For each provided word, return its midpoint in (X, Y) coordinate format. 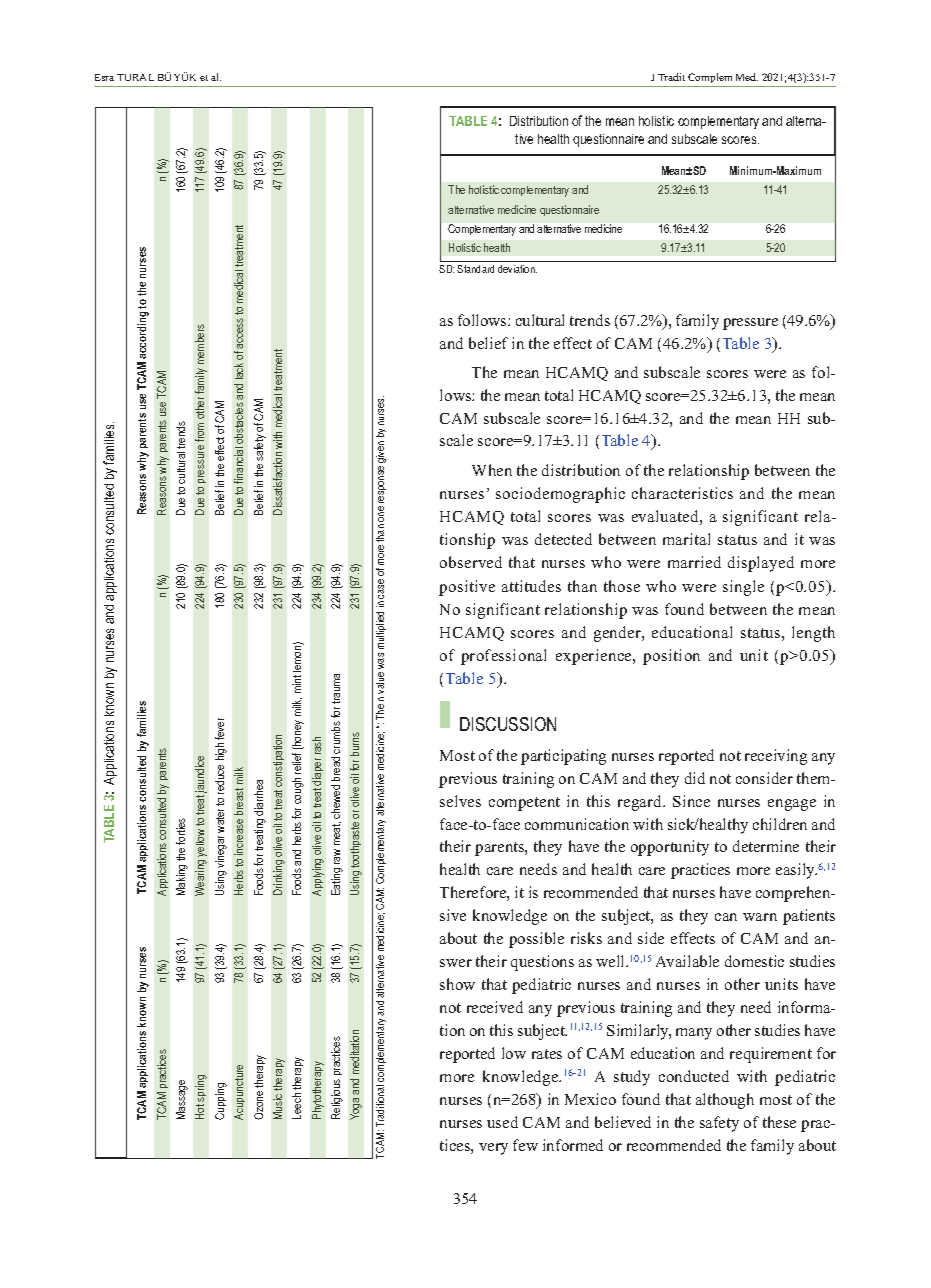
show (457, 984)
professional (503, 657)
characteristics (682, 493)
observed (471, 562)
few (525, 1145)
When (492, 470)
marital (686, 539)
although (725, 1101)
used (502, 1122)
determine (766, 846)
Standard (475, 269)
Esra (104, 77)
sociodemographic (560, 495)
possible (536, 940)
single (743, 588)
